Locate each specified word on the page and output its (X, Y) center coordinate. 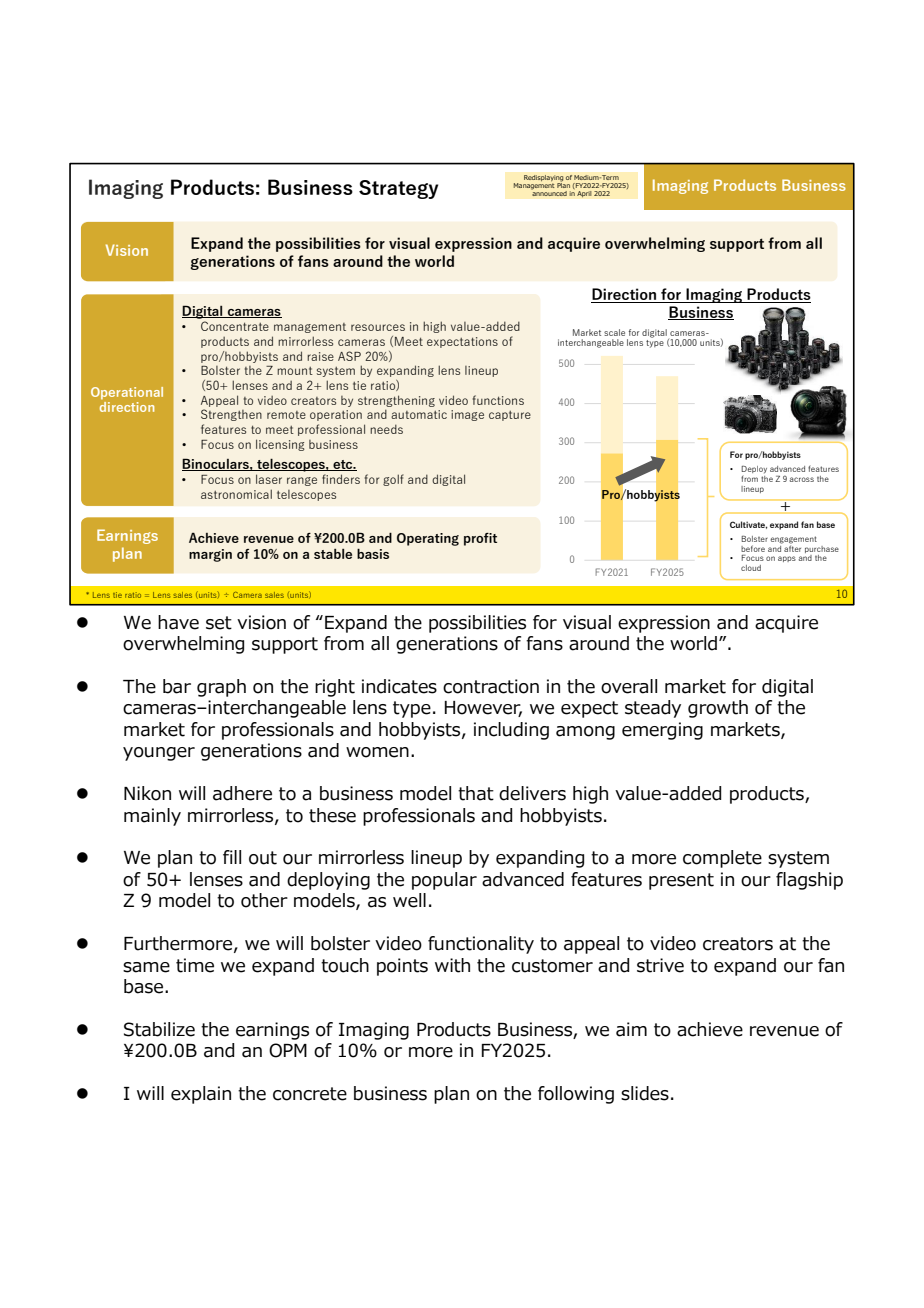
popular (444, 881)
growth (718, 709)
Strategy (398, 189)
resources (378, 327)
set (219, 623)
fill (232, 857)
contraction (491, 686)
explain (201, 1095)
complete (722, 859)
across (802, 479)
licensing (280, 445)
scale (614, 332)
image (467, 415)
